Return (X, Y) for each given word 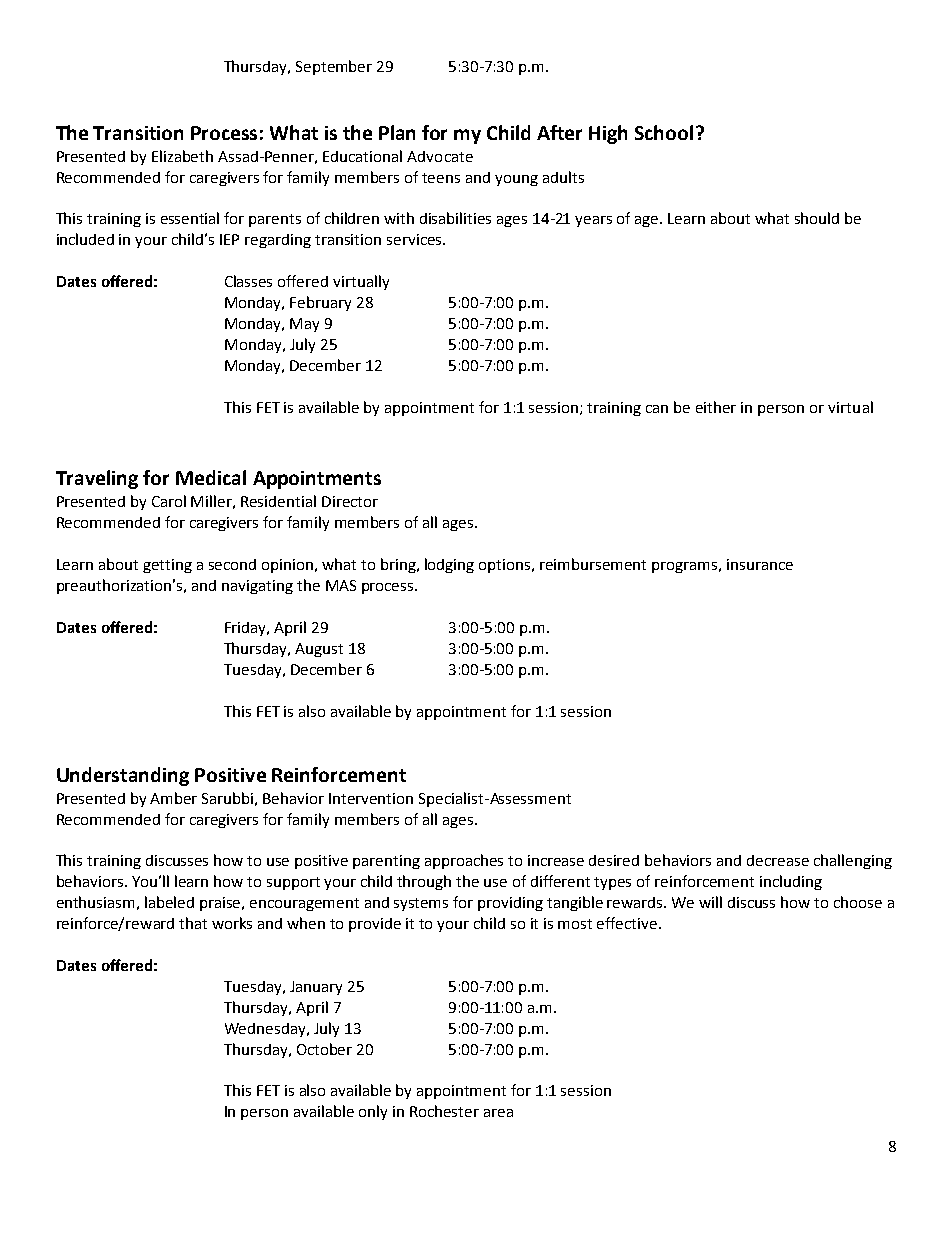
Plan (397, 132)
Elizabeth (182, 156)
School (664, 132)
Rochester (444, 1111)
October (324, 1049)
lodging (449, 565)
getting (167, 566)
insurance (760, 564)
